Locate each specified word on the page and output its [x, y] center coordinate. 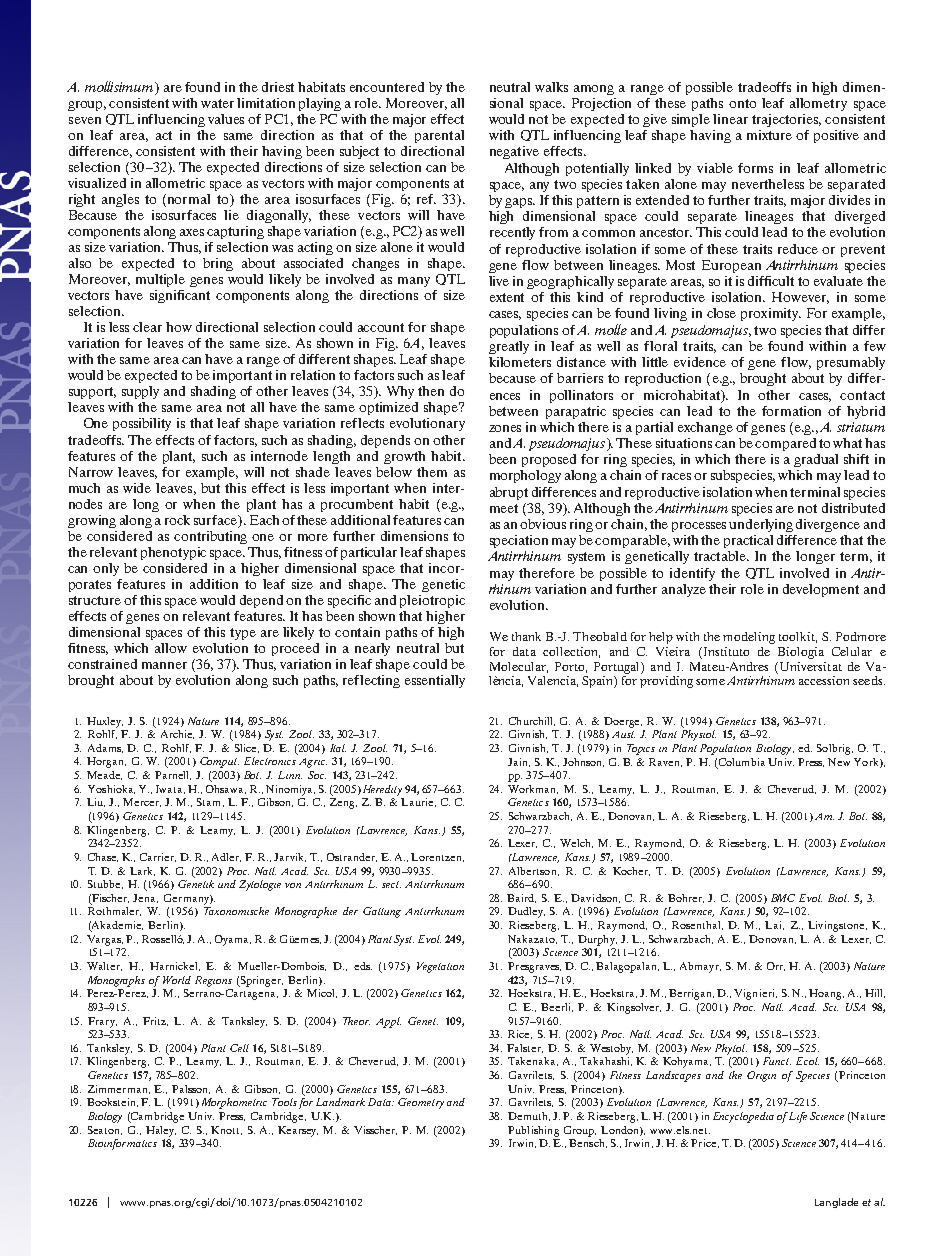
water [217, 103]
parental [439, 136]
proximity [771, 314]
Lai [774, 925]
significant [180, 296]
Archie [177, 734]
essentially [435, 681]
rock [177, 520]
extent [507, 297]
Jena [145, 898]
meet [504, 508]
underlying [761, 525]
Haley [161, 1131]
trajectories [786, 120]
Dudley [526, 912]
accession [824, 680]
